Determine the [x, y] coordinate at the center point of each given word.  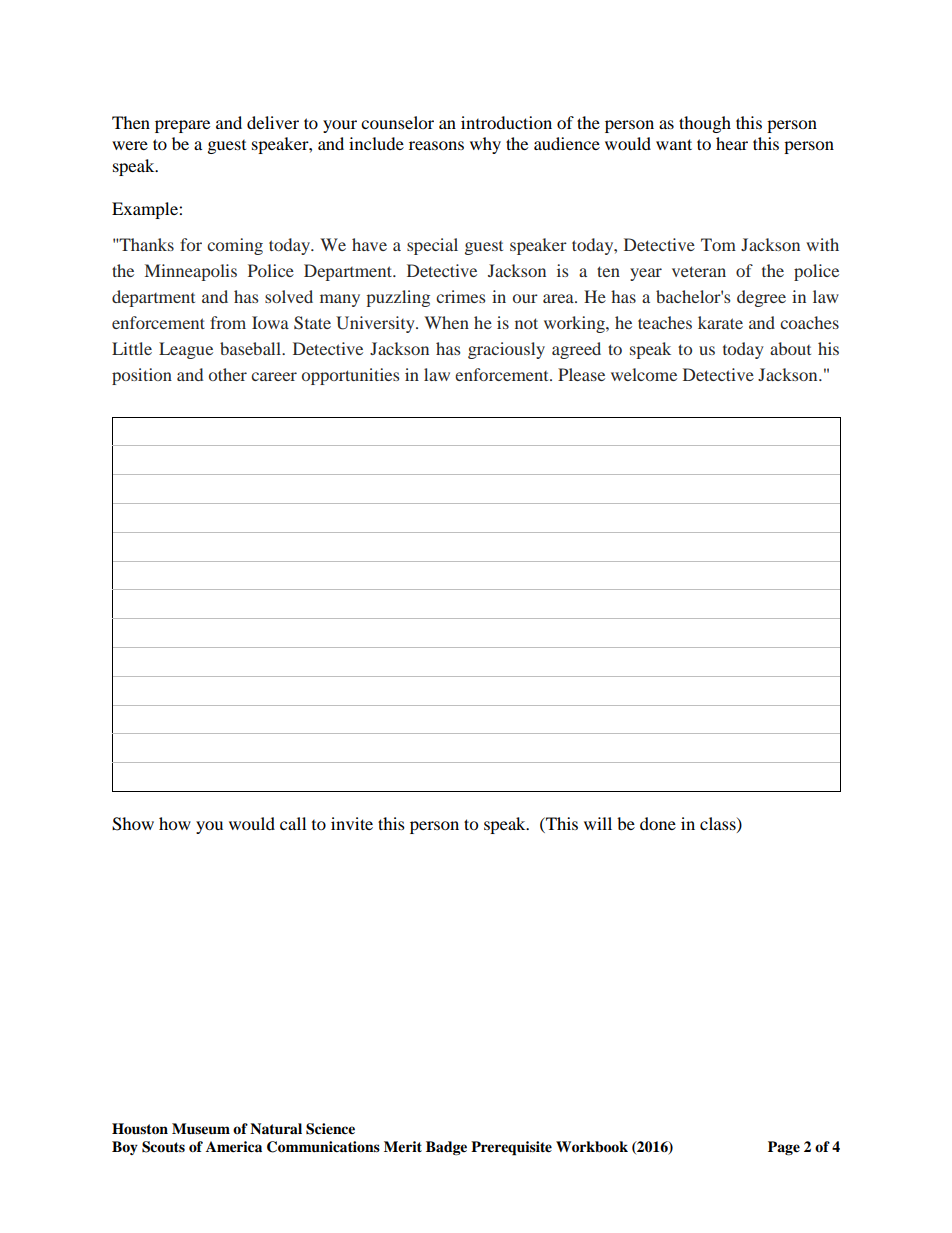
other [228, 374]
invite [352, 823]
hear [732, 143]
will [598, 823]
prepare [182, 126]
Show [133, 824]
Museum [201, 1129]
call [293, 823]
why [485, 145]
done [658, 823]
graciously [506, 350]
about [790, 348]
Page [784, 1148]
